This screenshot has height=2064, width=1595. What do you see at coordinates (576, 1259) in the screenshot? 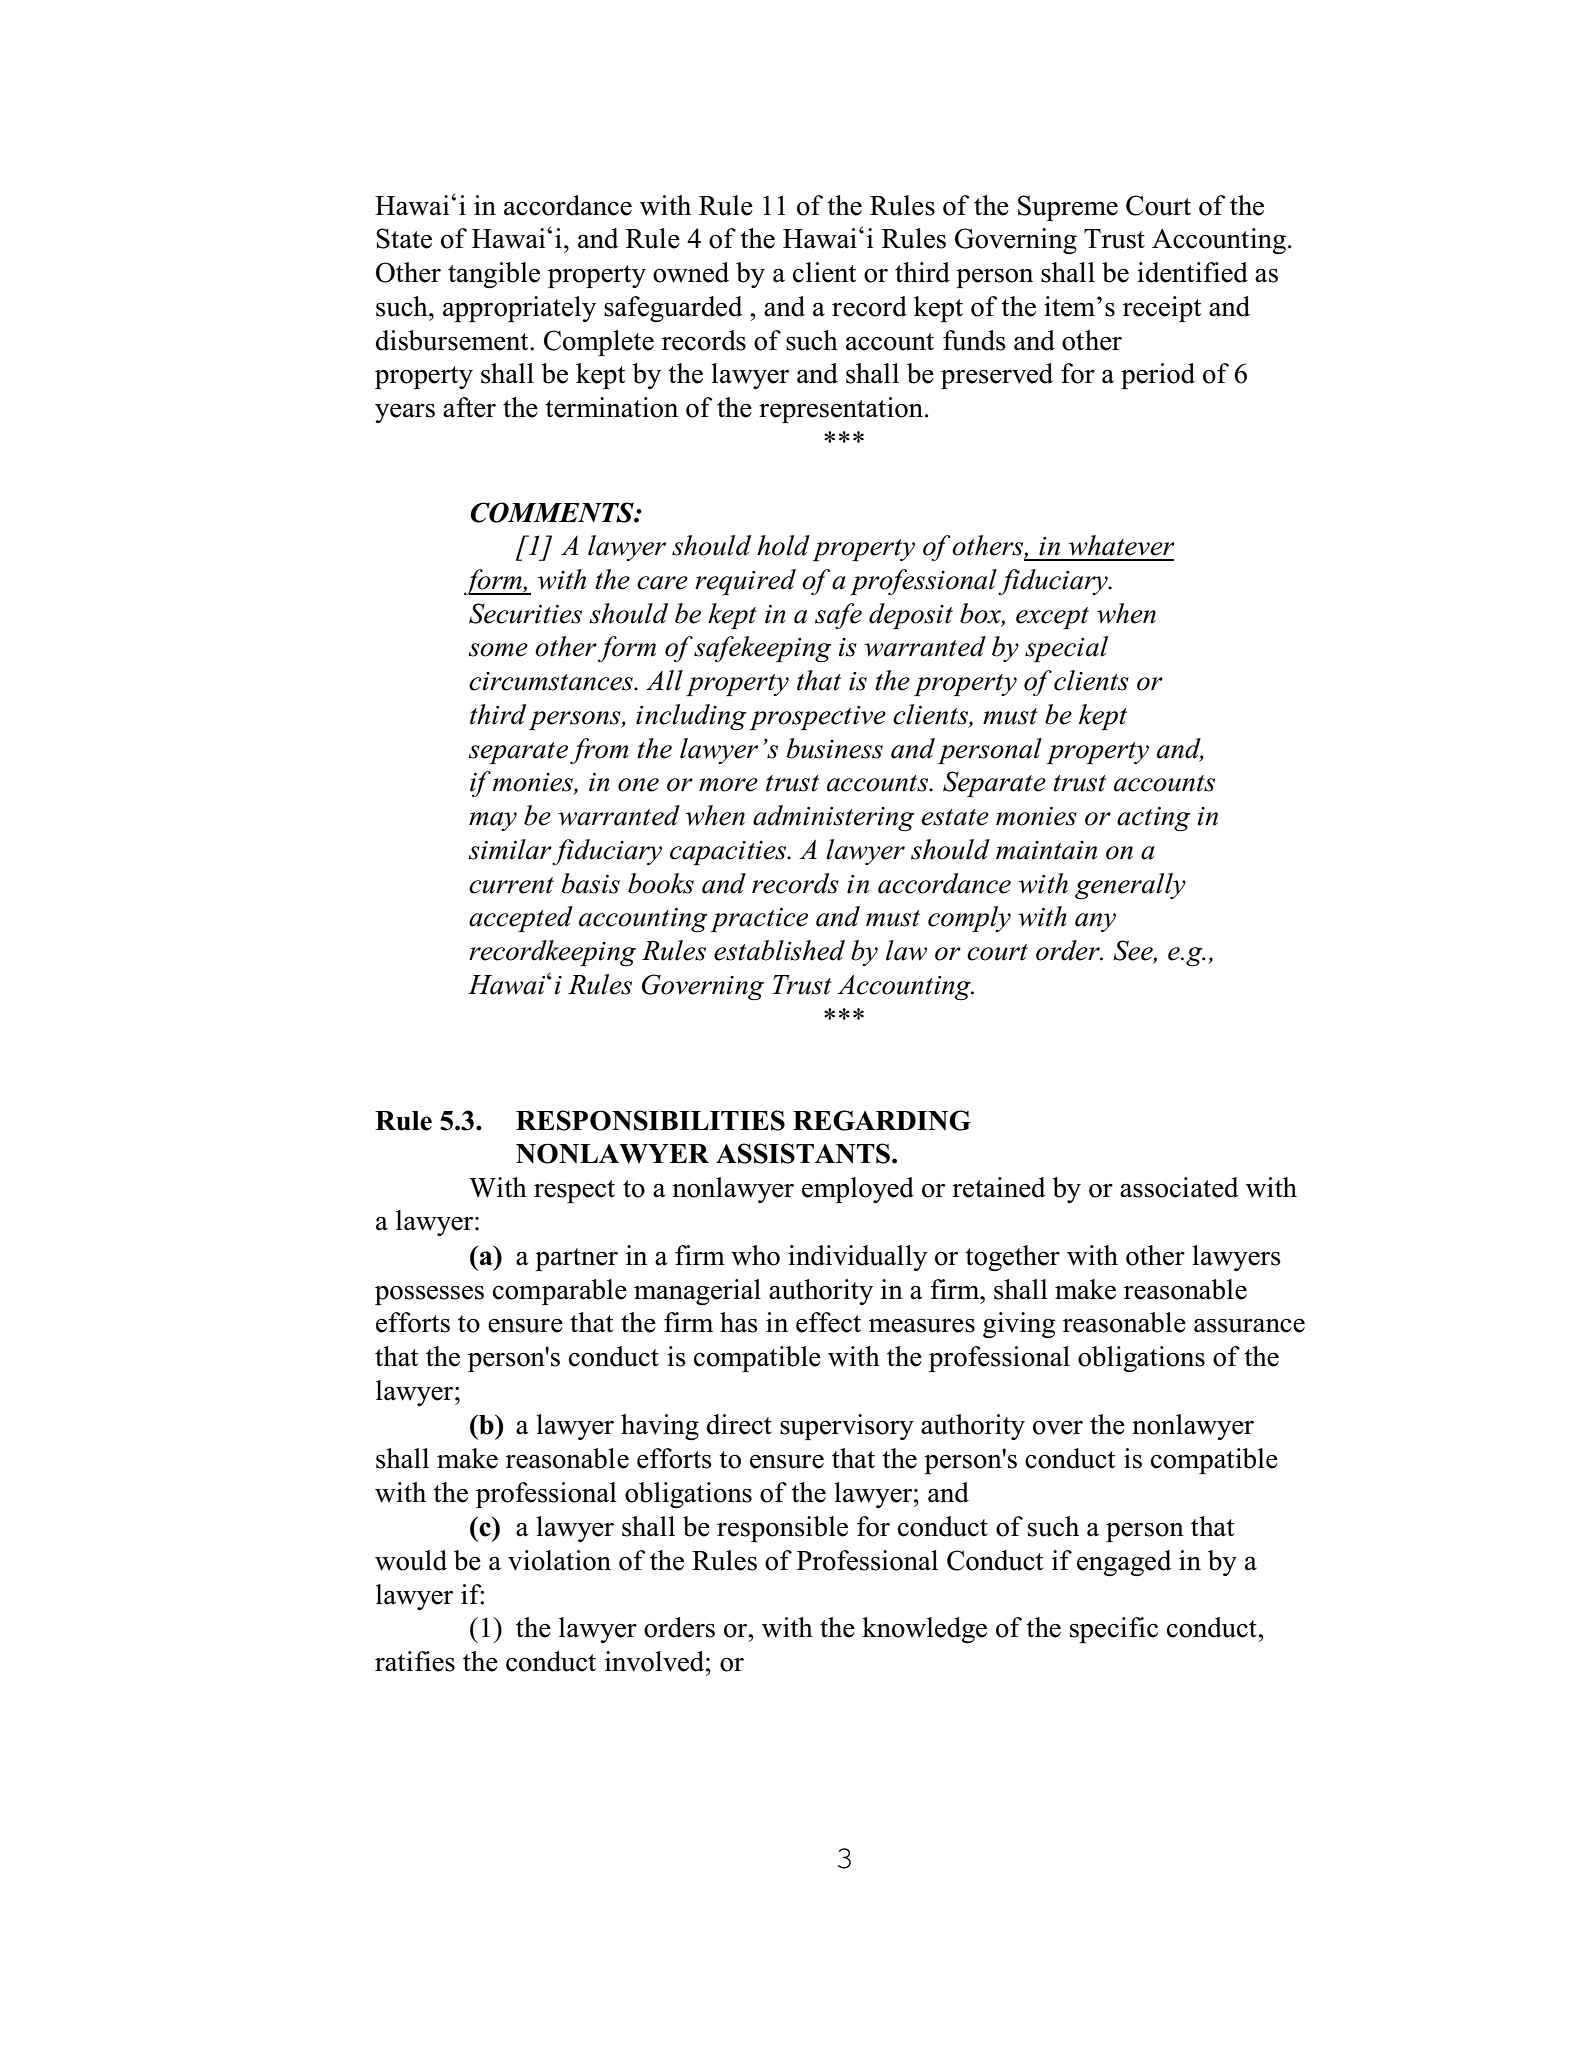
I see `partner` at bounding box center [576, 1259].
